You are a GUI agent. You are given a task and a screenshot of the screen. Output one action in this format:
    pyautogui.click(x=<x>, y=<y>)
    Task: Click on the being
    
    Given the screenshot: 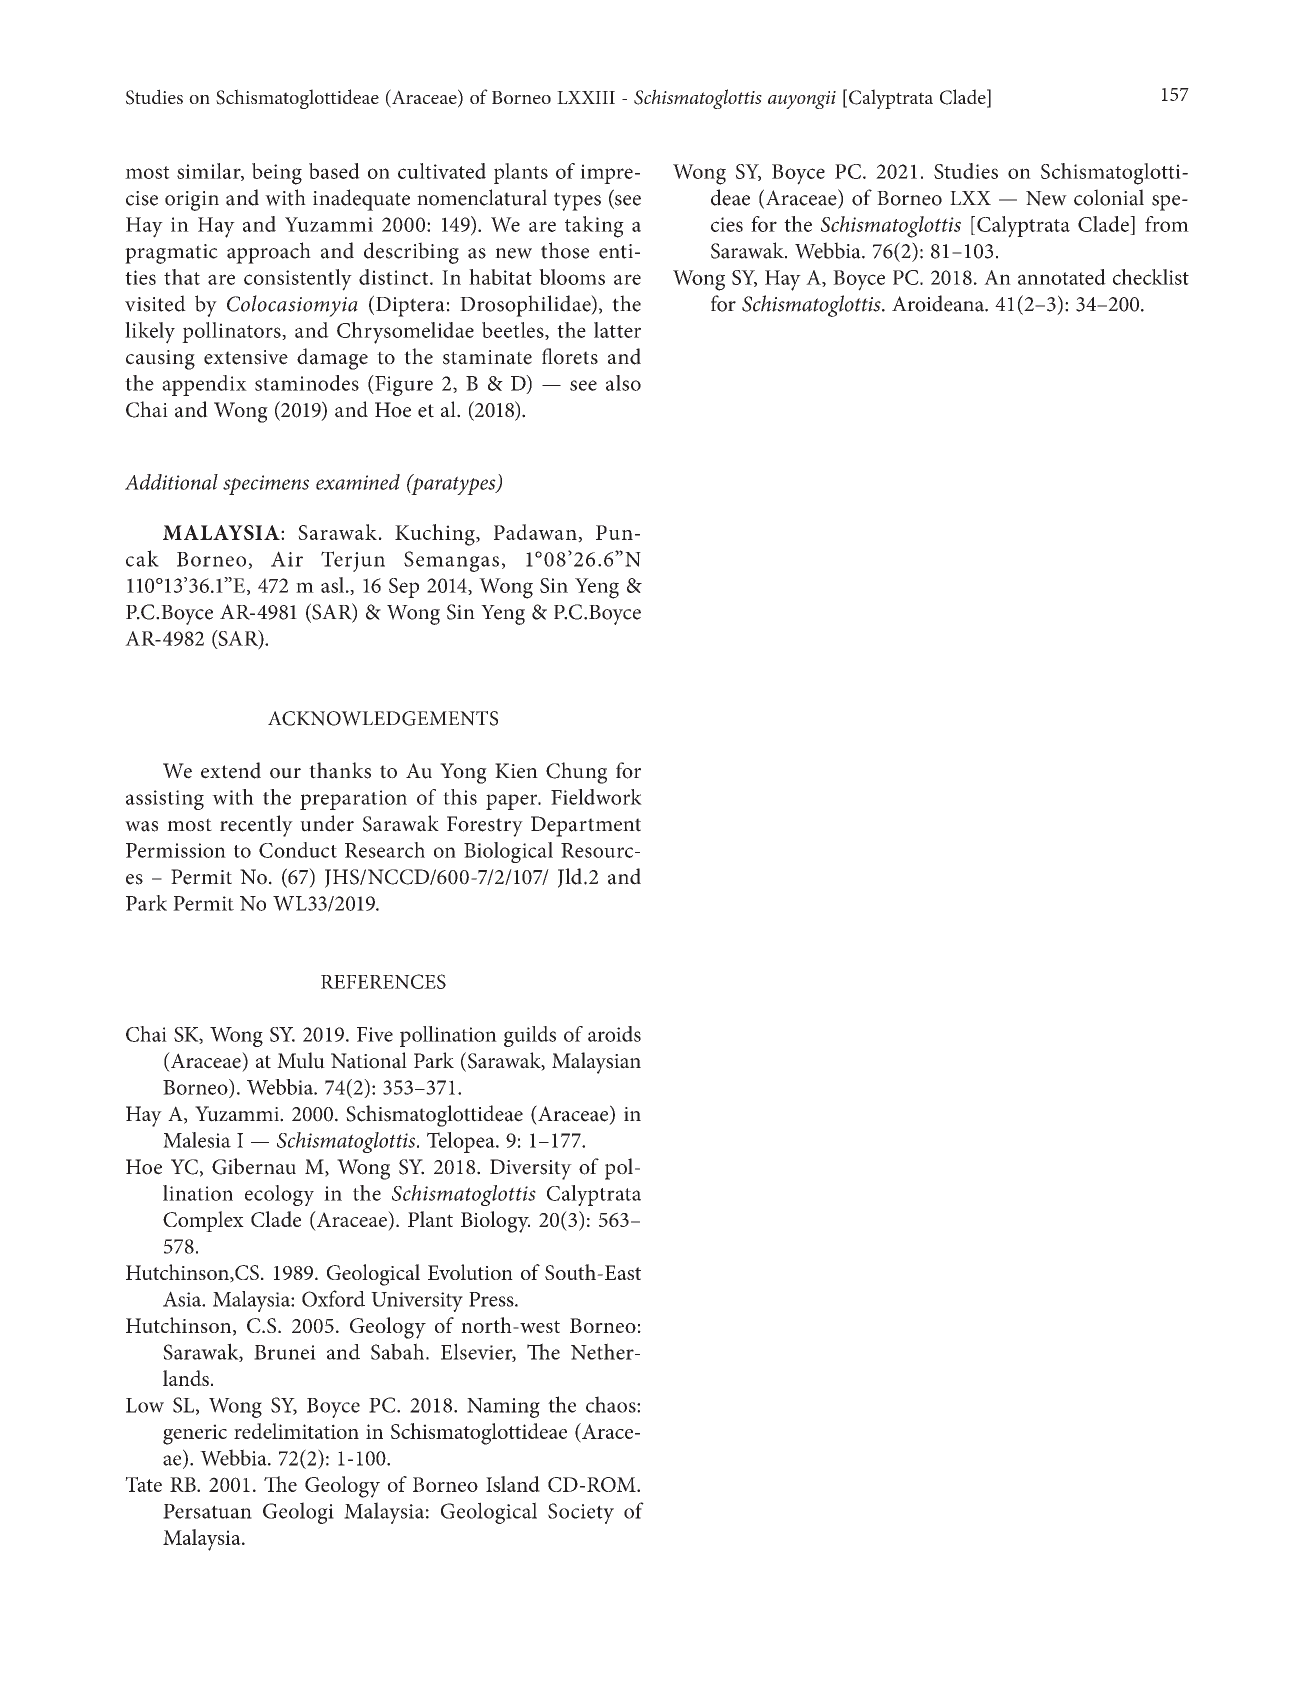 What is the action you would take?
    pyautogui.click(x=277, y=174)
